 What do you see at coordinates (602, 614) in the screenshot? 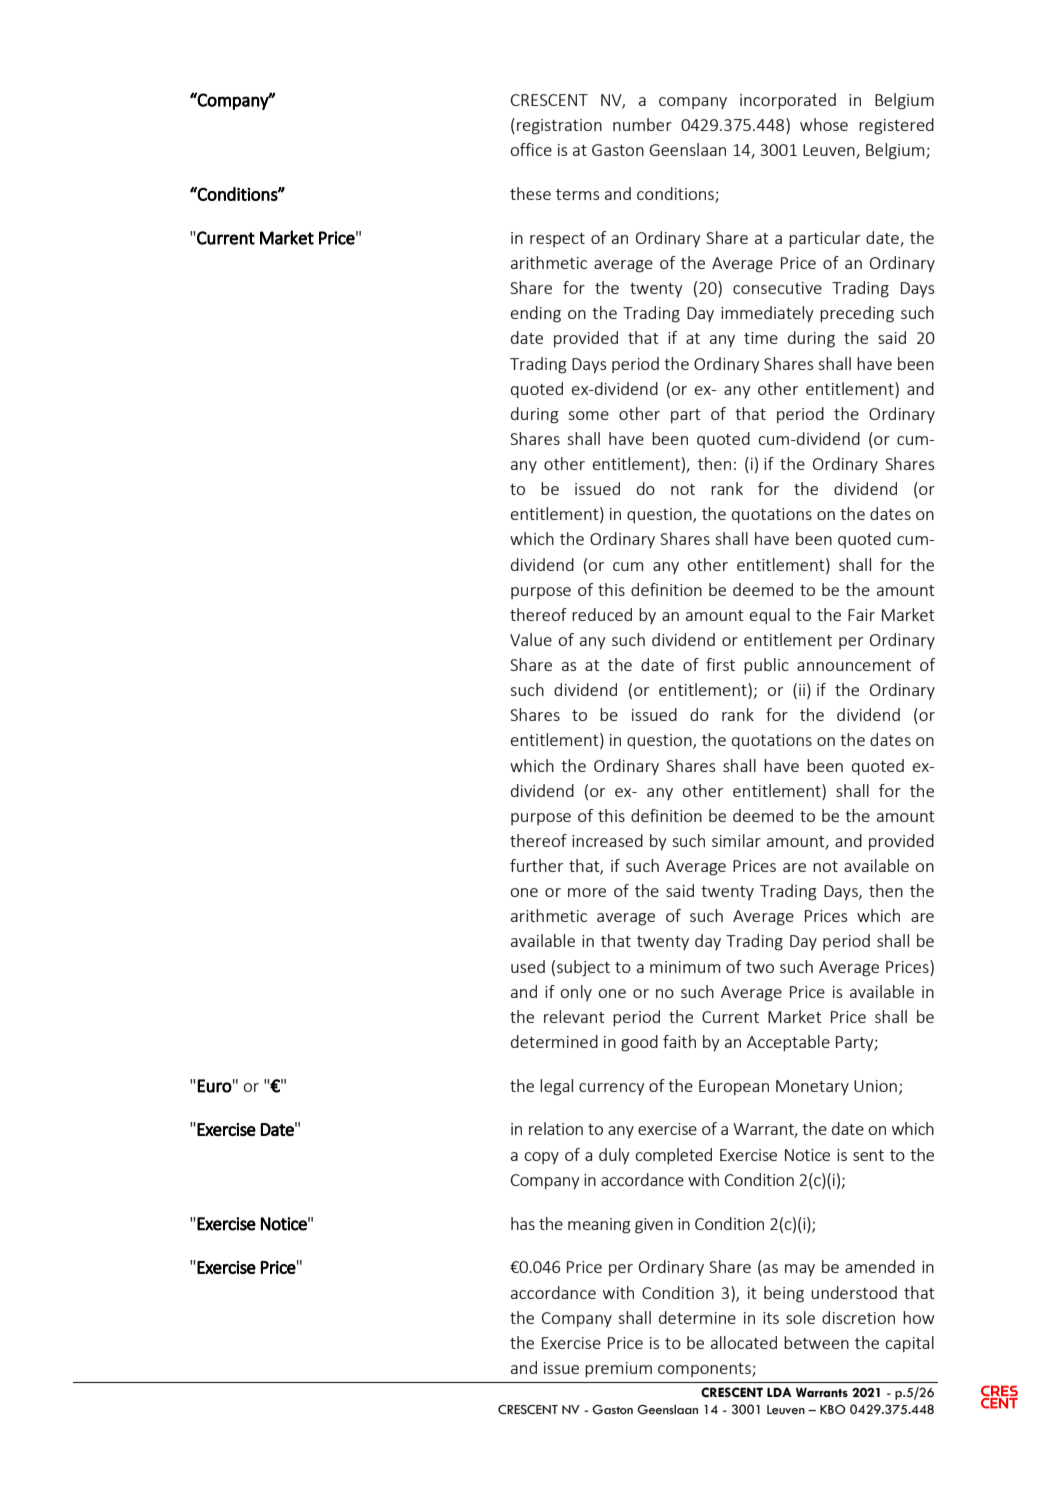
I see `reduced` at bounding box center [602, 614].
